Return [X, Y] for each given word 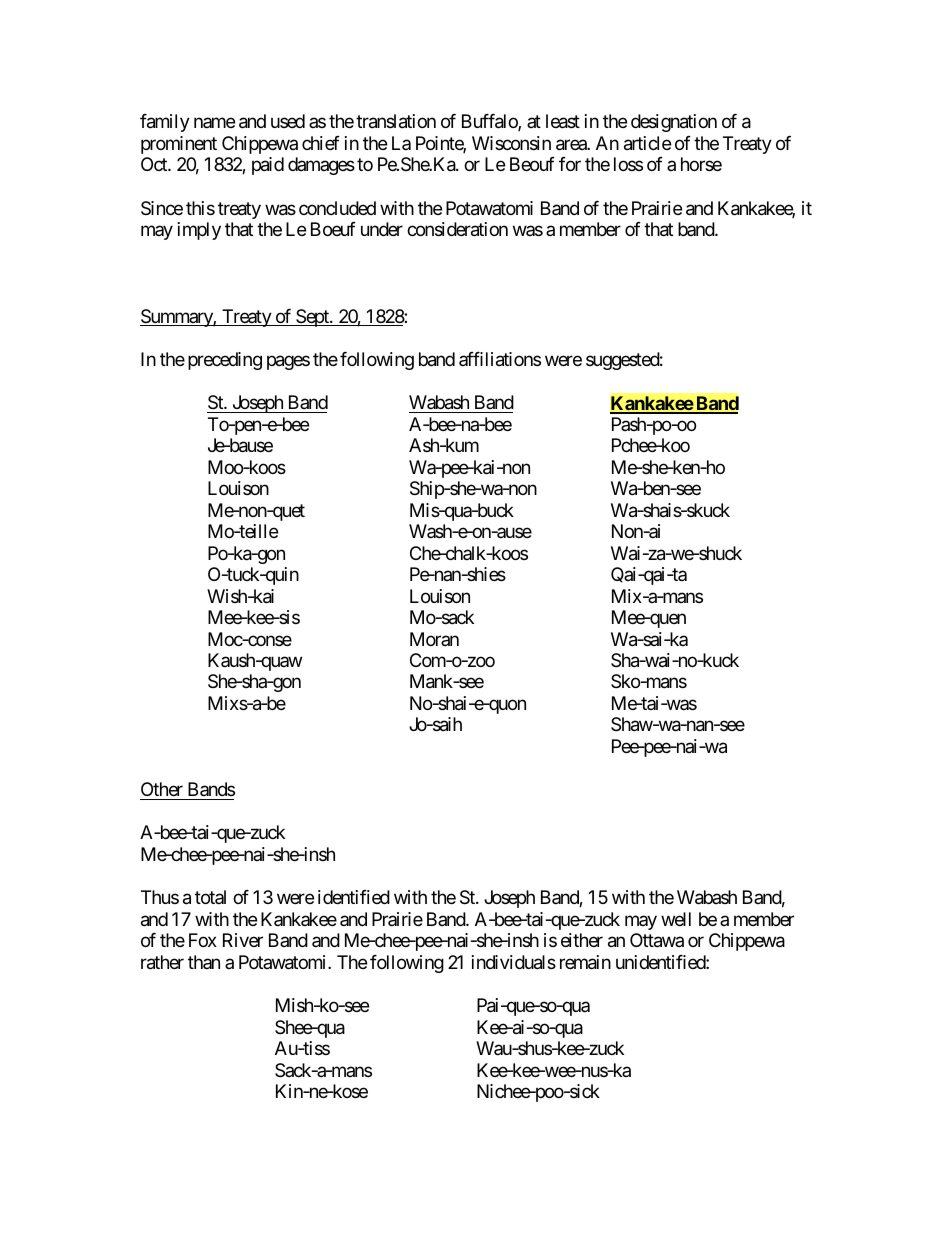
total [210, 897]
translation [396, 121]
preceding [225, 361]
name [214, 123]
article [647, 143]
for [570, 164]
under [382, 229]
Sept [312, 318]
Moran [434, 639]
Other [162, 789]
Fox [203, 940]
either [582, 940]
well [676, 919]
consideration [457, 229]
